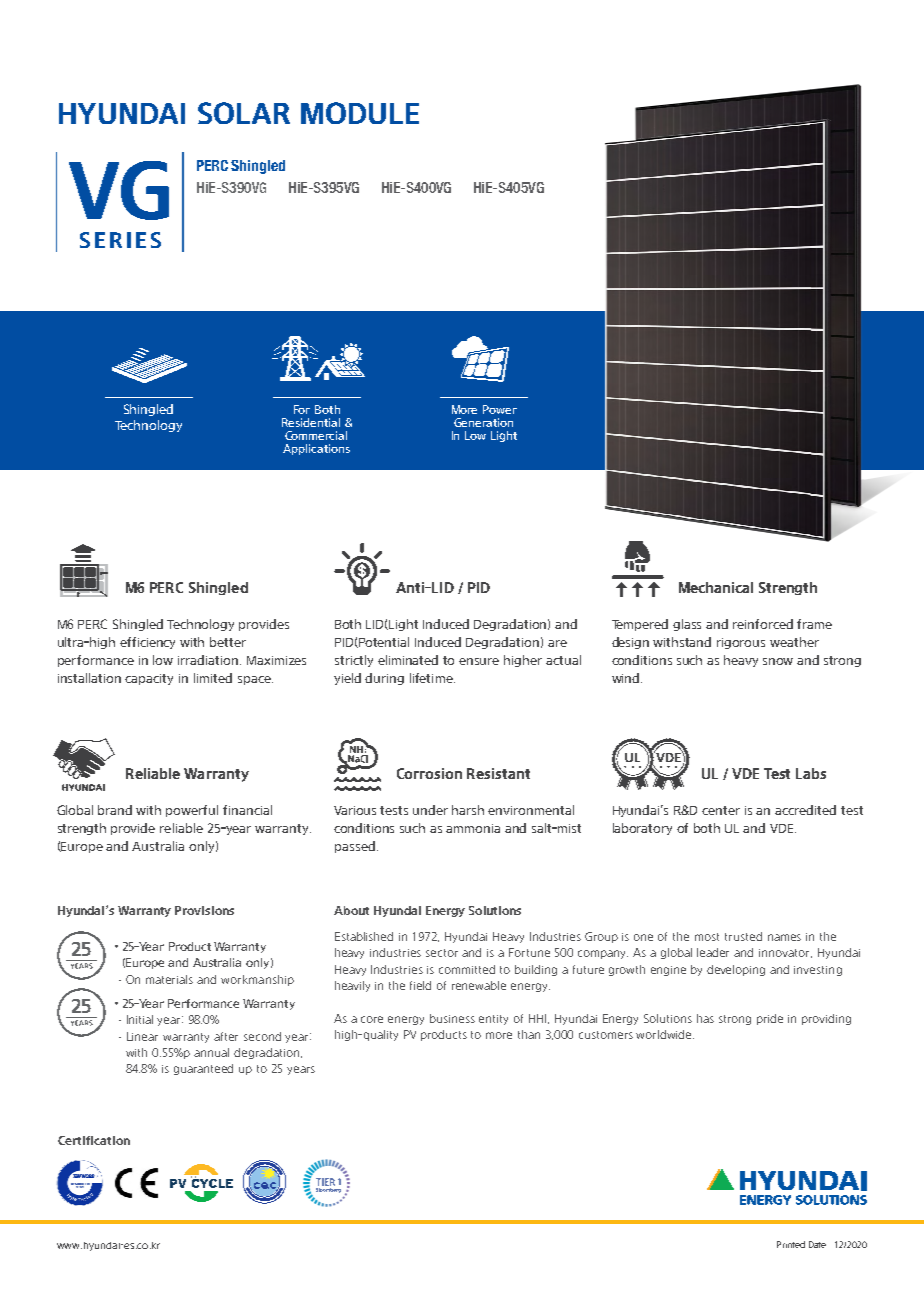 The height and width of the screenshot is (1308, 924). Describe the element at coordinates (778, 661) in the screenshot. I see `snow` at that location.
